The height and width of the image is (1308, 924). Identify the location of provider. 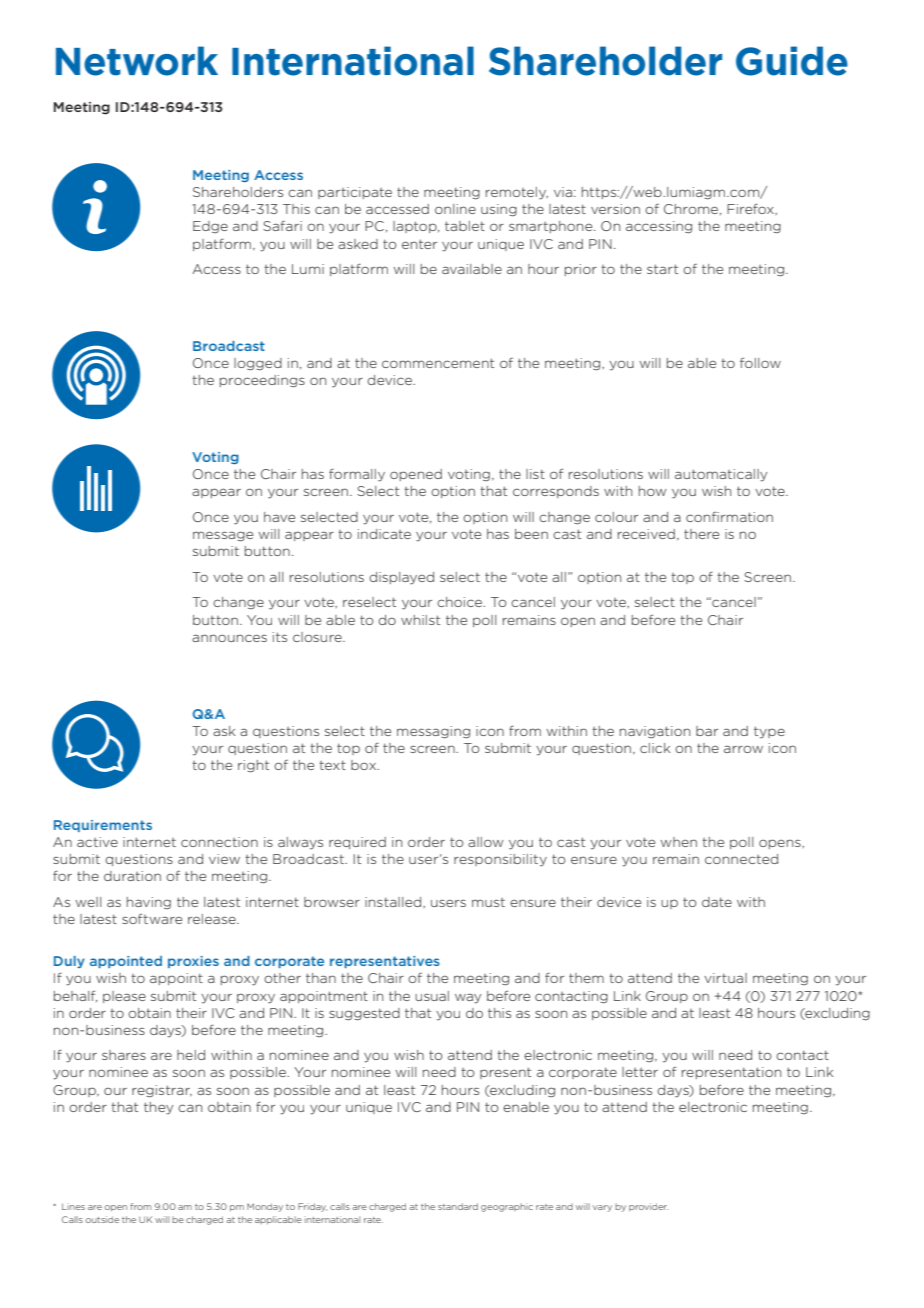
(648, 1207).
